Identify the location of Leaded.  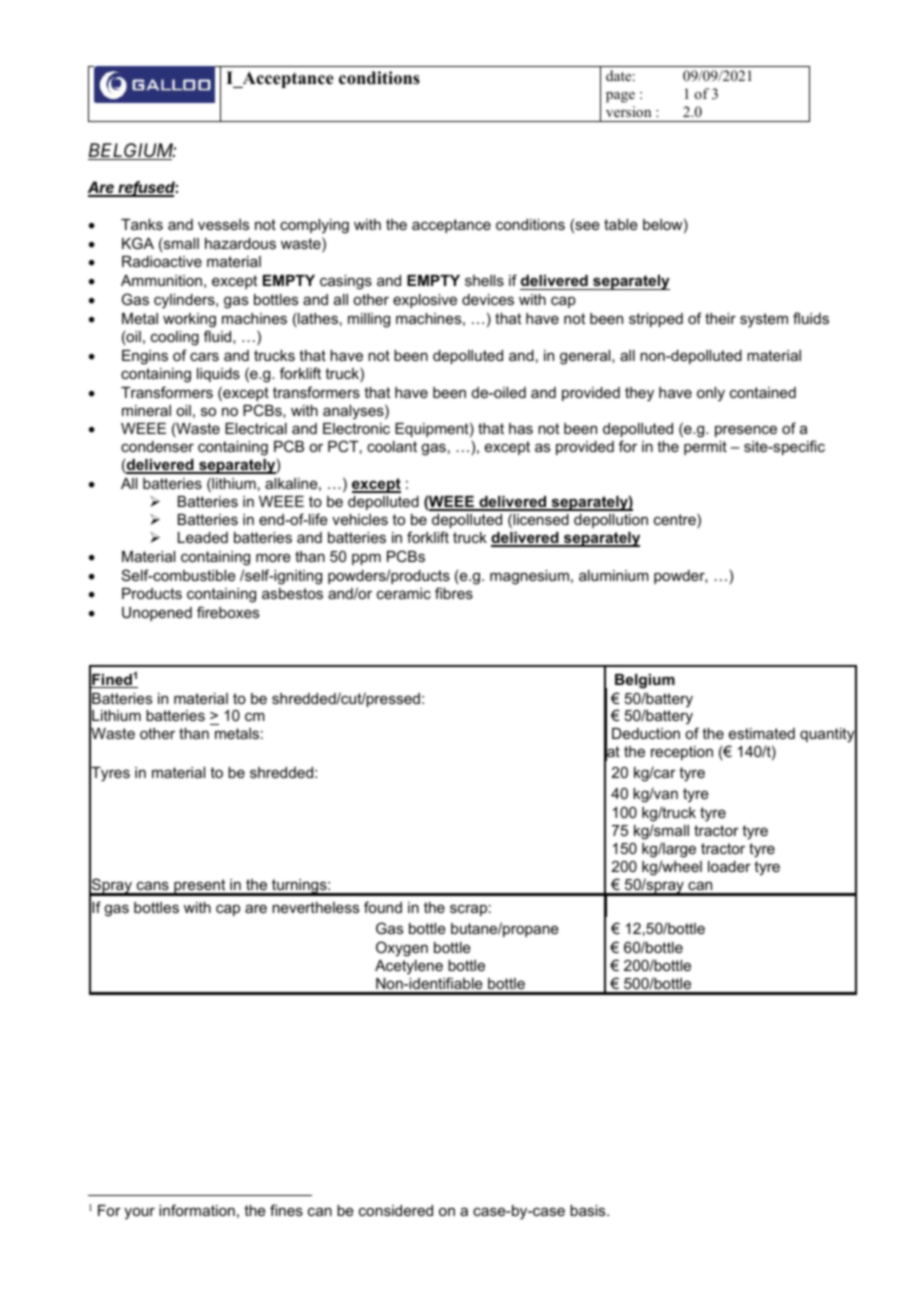
(203, 537).
